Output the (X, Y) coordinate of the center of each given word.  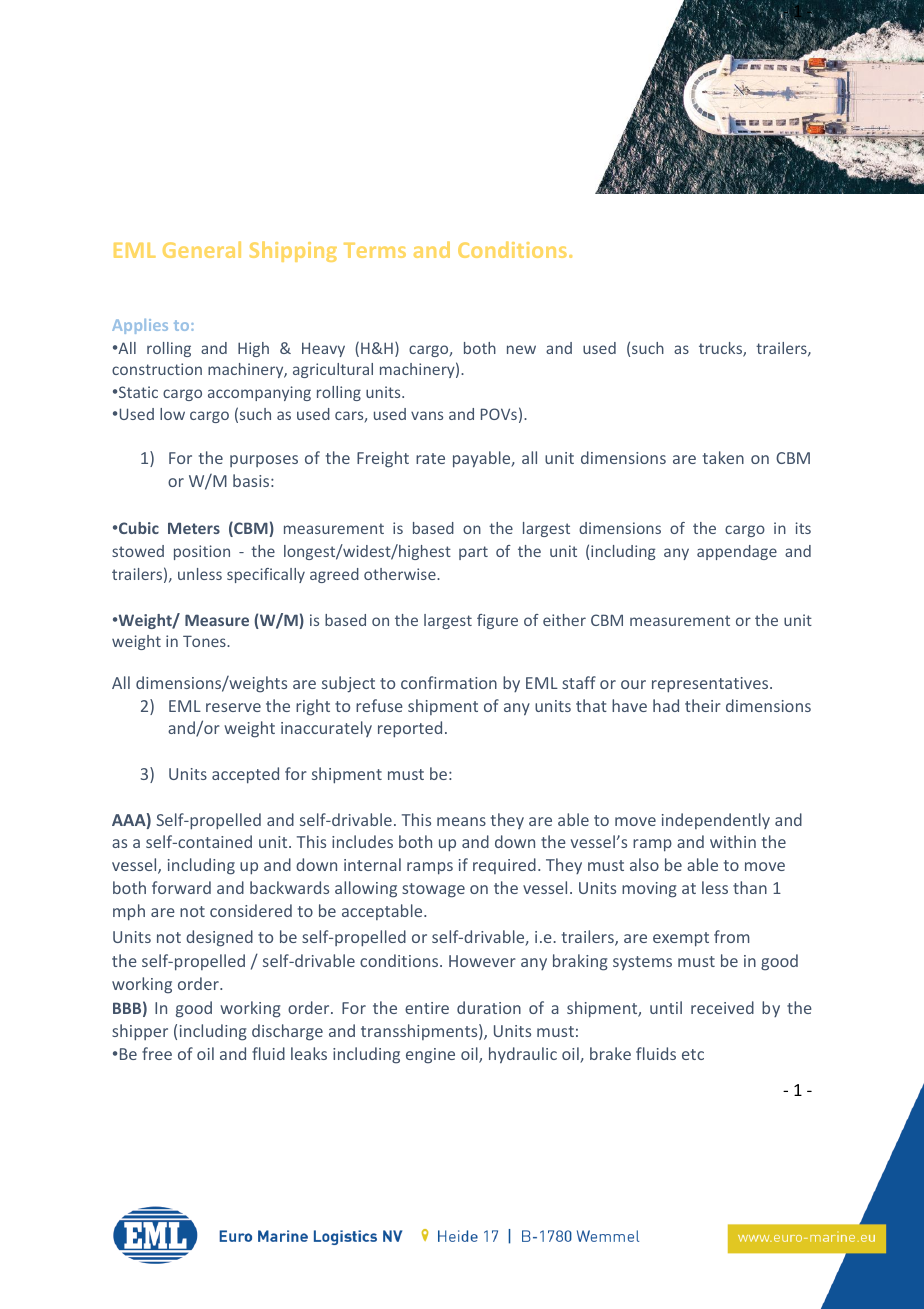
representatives (711, 685)
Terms (375, 250)
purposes (264, 461)
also (644, 864)
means (461, 821)
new (521, 349)
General (202, 249)
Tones (205, 641)
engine (430, 1056)
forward (181, 887)
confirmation (449, 682)
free (157, 1053)
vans (427, 415)
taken (723, 457)
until (666, 1007)
